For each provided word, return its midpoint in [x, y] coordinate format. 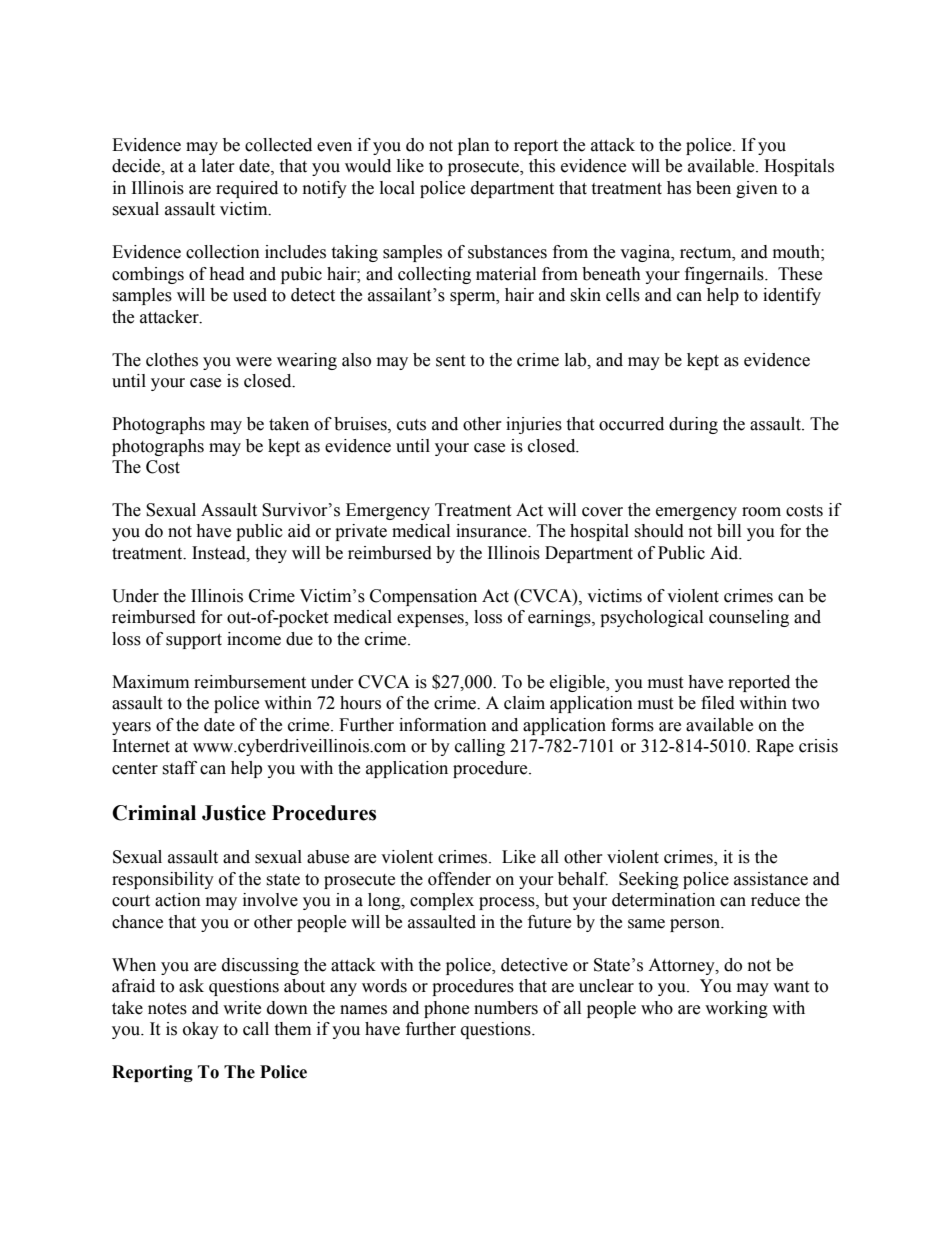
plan [474, 146]
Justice [234, 813]
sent [450, 361]
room [761, 512]
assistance [771, 879]
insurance [492, 531]
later [218, 166]
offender [459, 879]
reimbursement [250, 682]
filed [718, 703]
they [271, 554]
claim [524, 703]
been [713, 188]
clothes [172, 360]
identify [792, 296]
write [242, 1008]
